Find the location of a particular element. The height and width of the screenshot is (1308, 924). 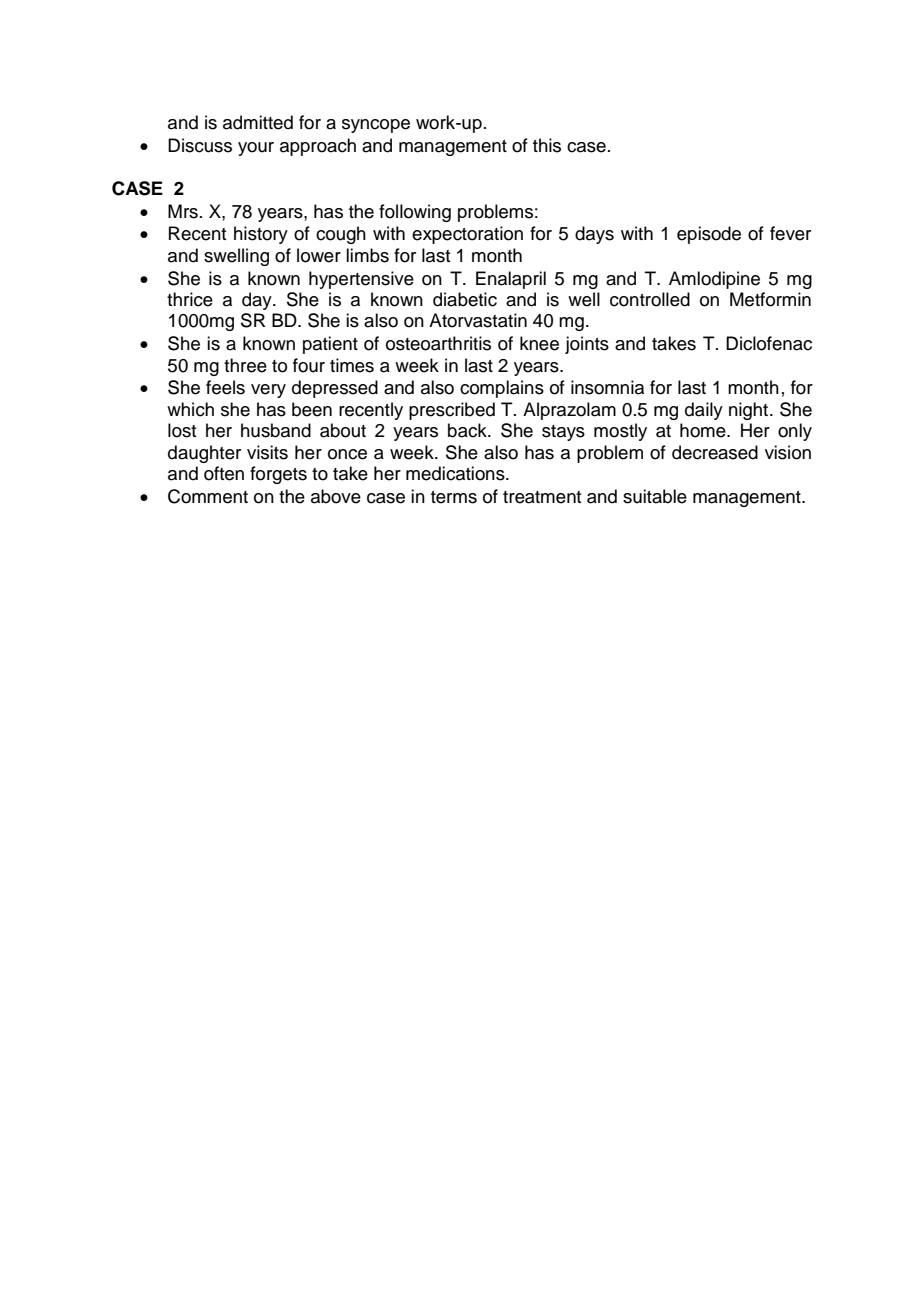

complains is located at coordinates (502, 389).
